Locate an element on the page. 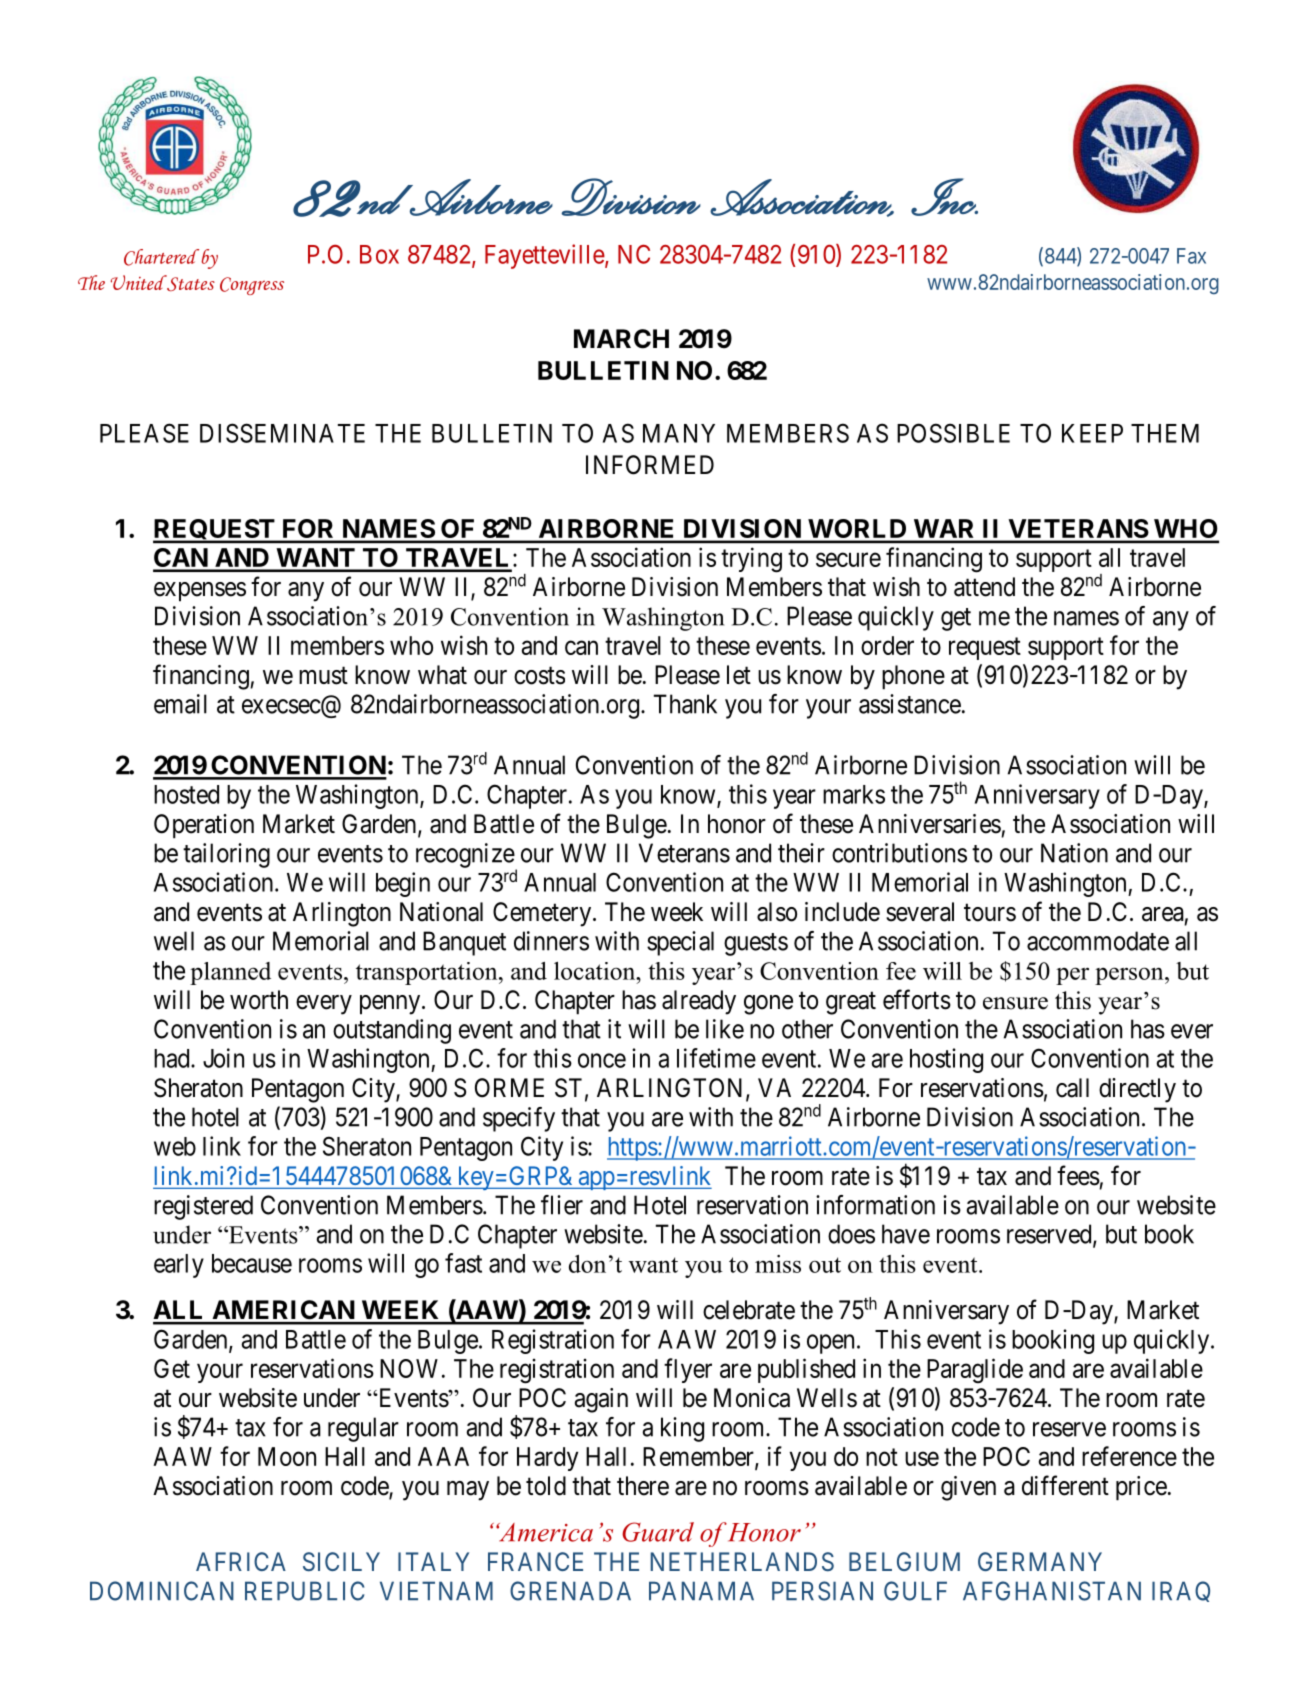  MARCH is located at coordinates (621, 339).
